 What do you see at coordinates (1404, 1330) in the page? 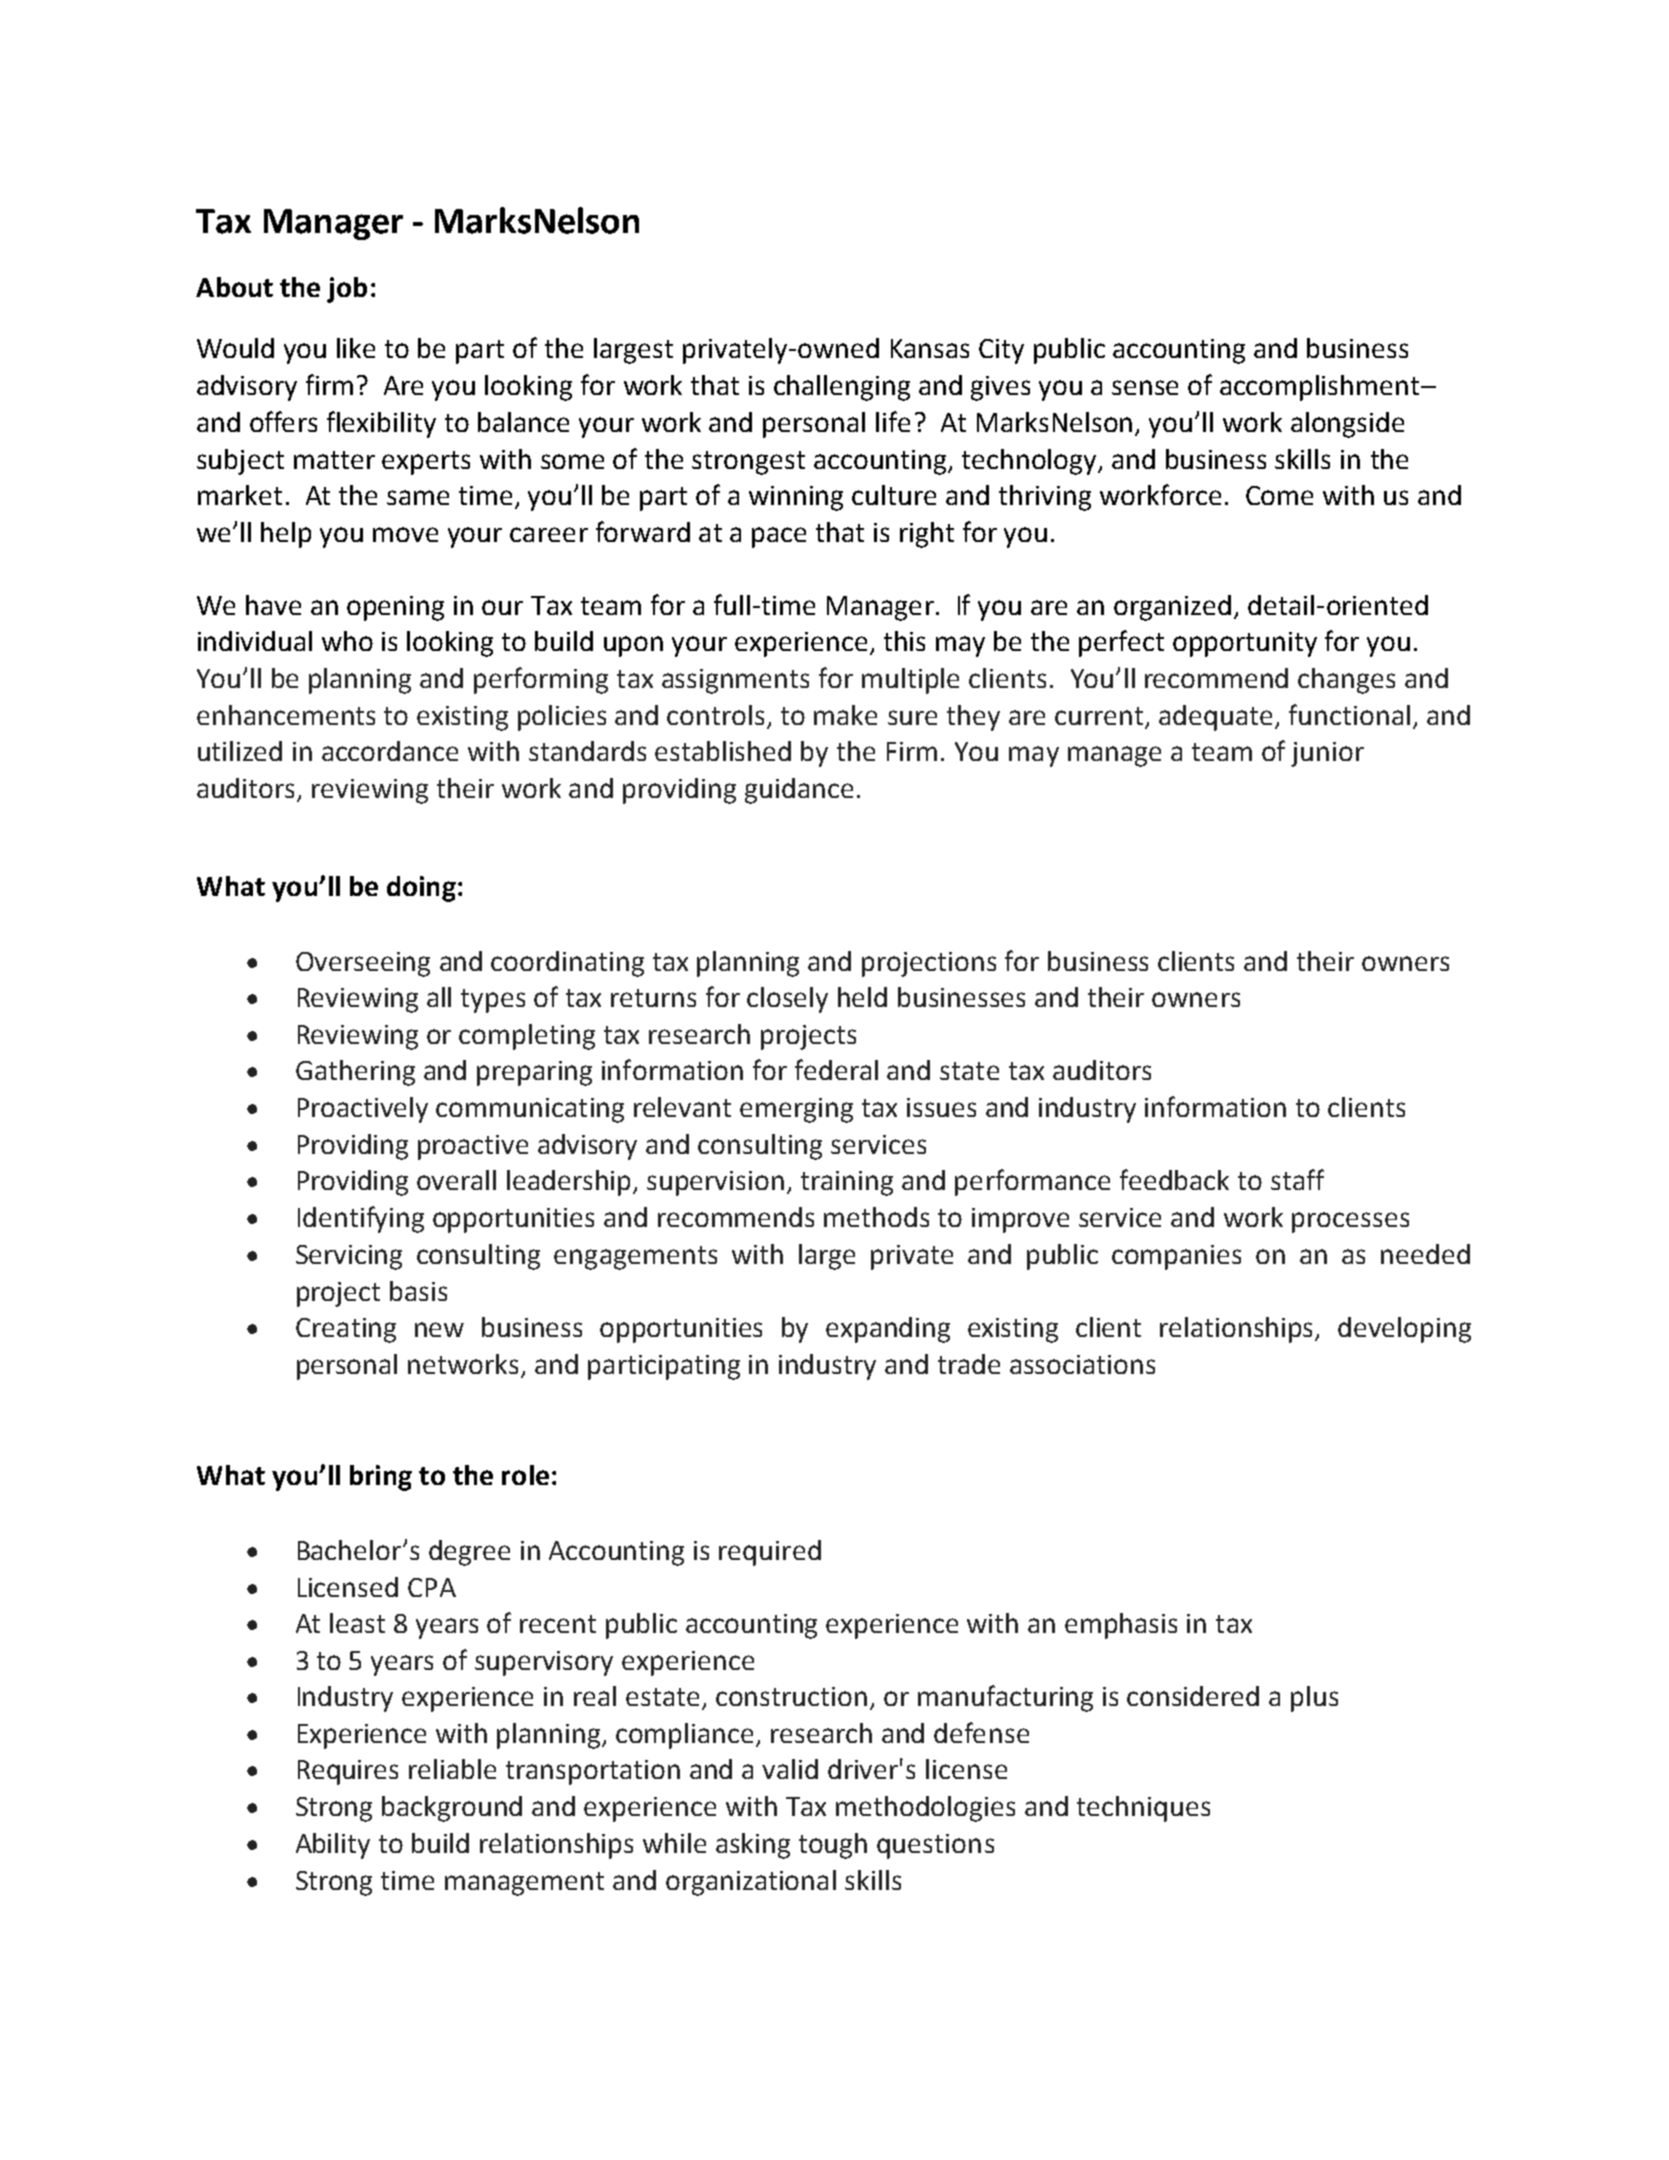
I see `developing` at bounding box center [1404, 1330].
